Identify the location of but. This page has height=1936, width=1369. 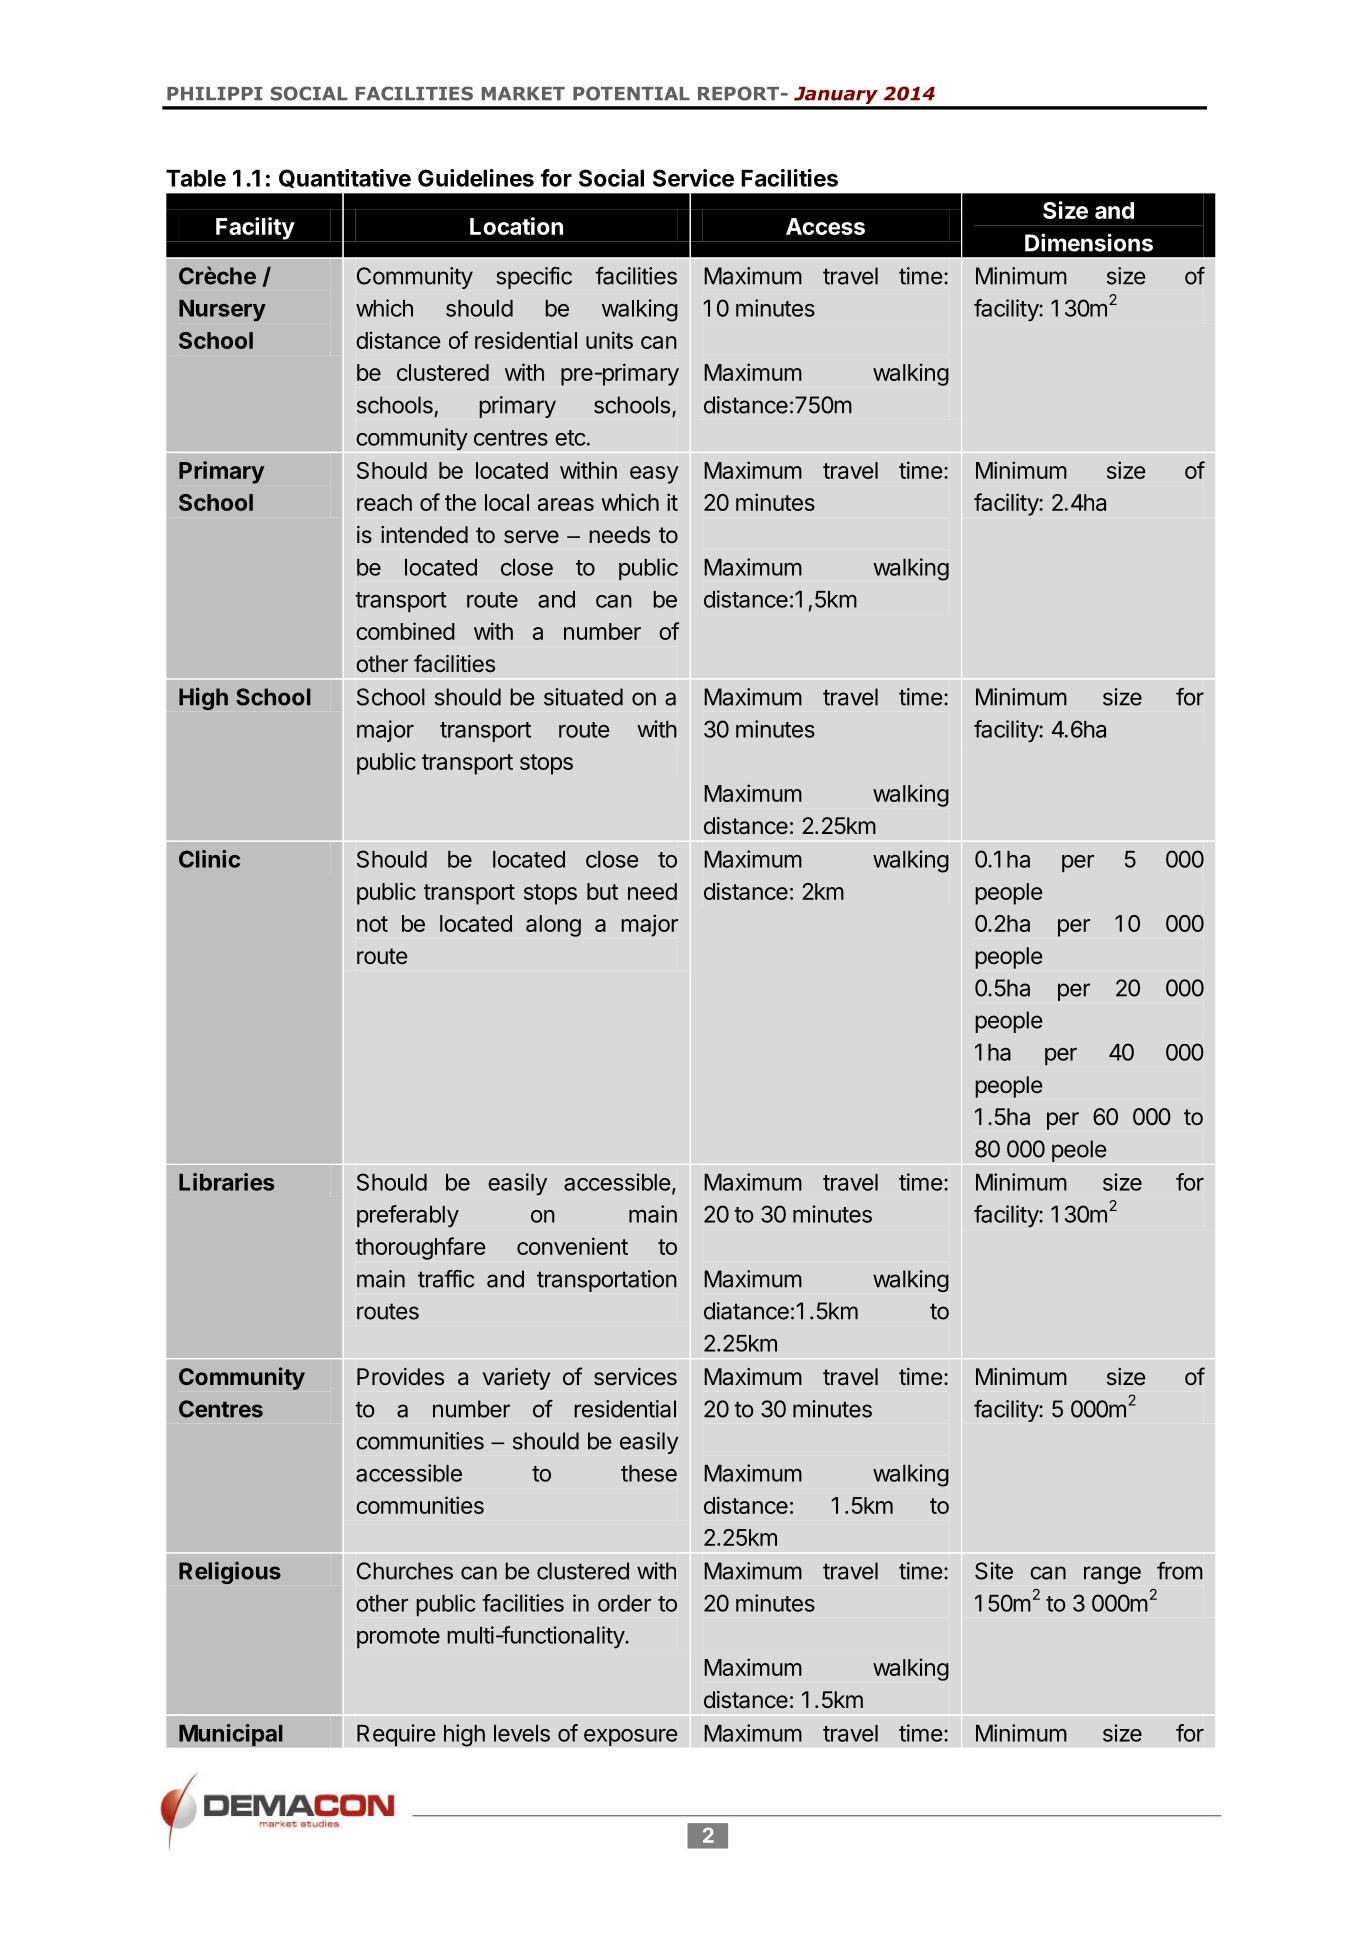
(602, 891).
